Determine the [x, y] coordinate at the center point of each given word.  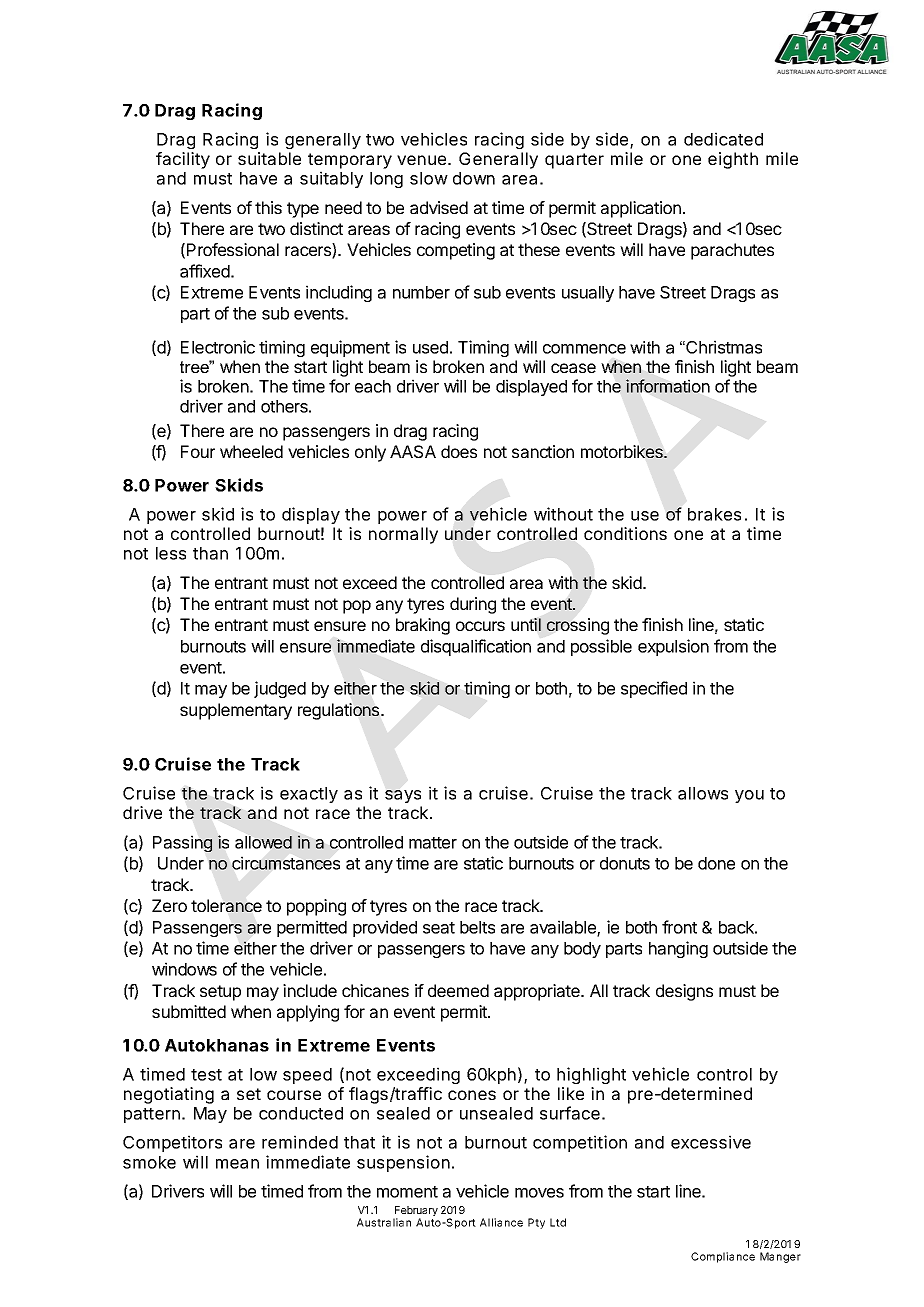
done [716, 863]
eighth [733, 160]
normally [403, 535]
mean [237, 1164]
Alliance [501, 1222]
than [210, 553]
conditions [625, 533]
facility [183, 160]
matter [433, 843]
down [474, 178]
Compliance [723, 1257]
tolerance [226, 905]
